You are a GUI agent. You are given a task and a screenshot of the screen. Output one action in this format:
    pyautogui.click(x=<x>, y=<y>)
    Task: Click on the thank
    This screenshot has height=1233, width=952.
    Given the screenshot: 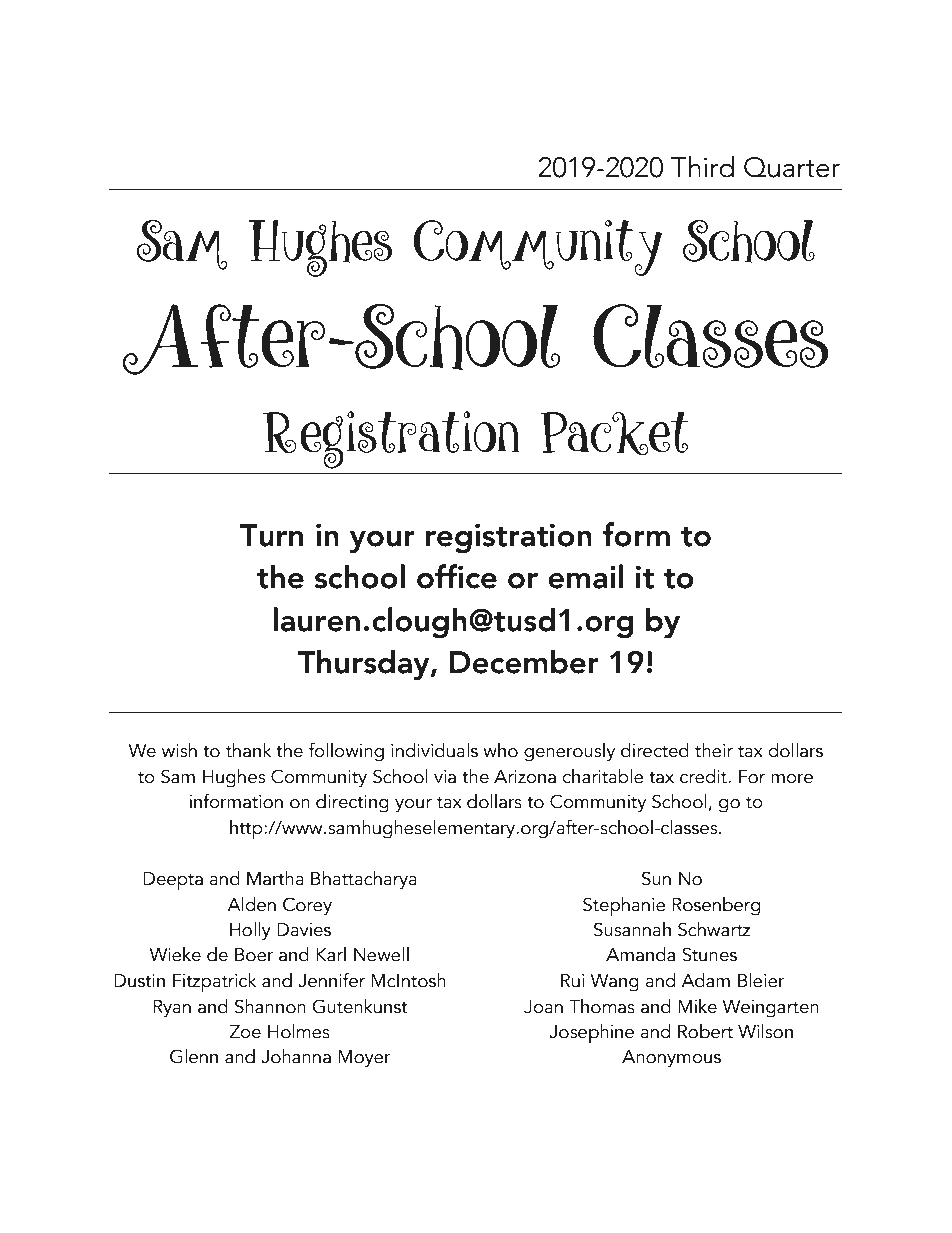 What is the action you would take?
    pyautogui.click(x=248, y=750)
